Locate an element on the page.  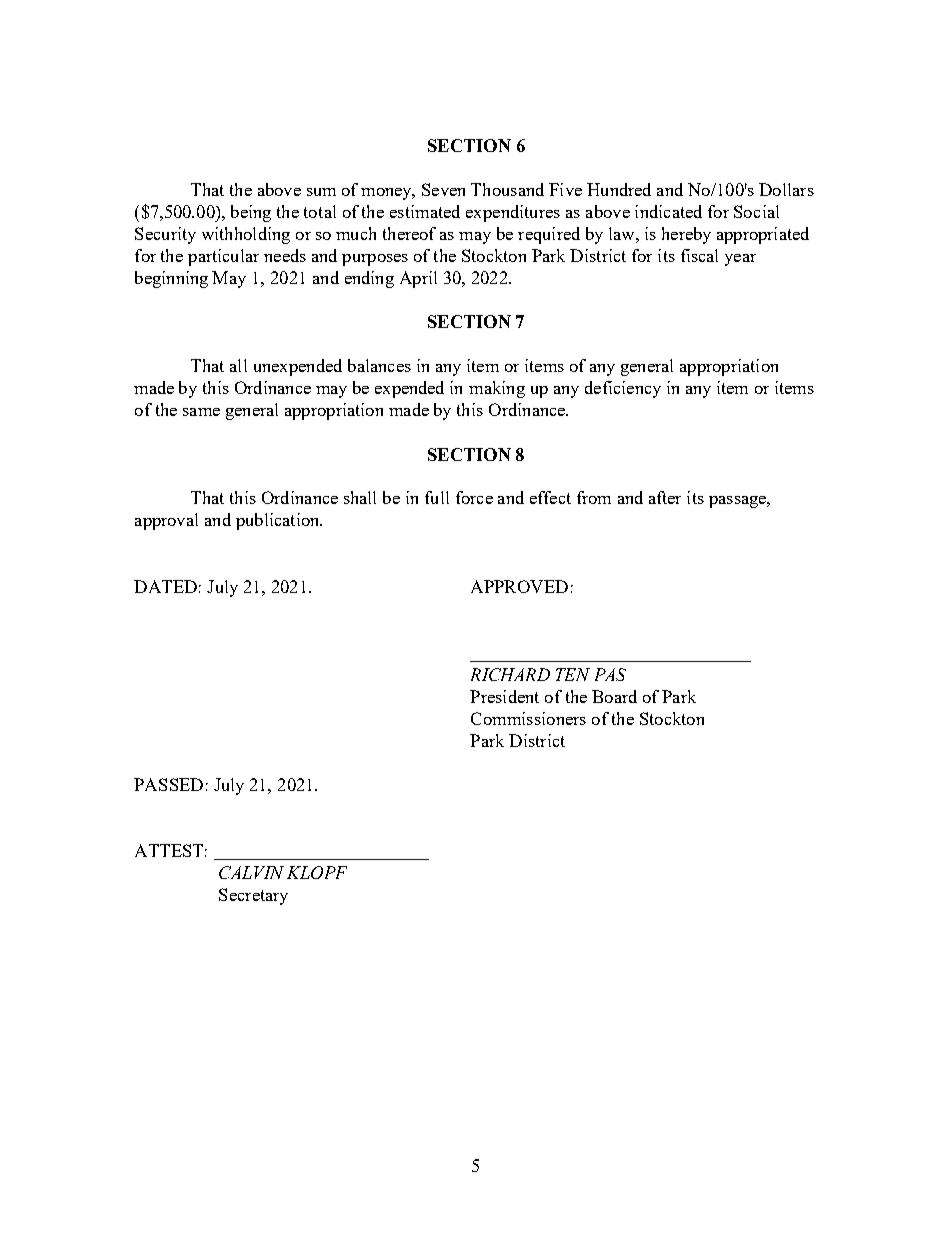
indicated is located at coordinates (668, 211).
